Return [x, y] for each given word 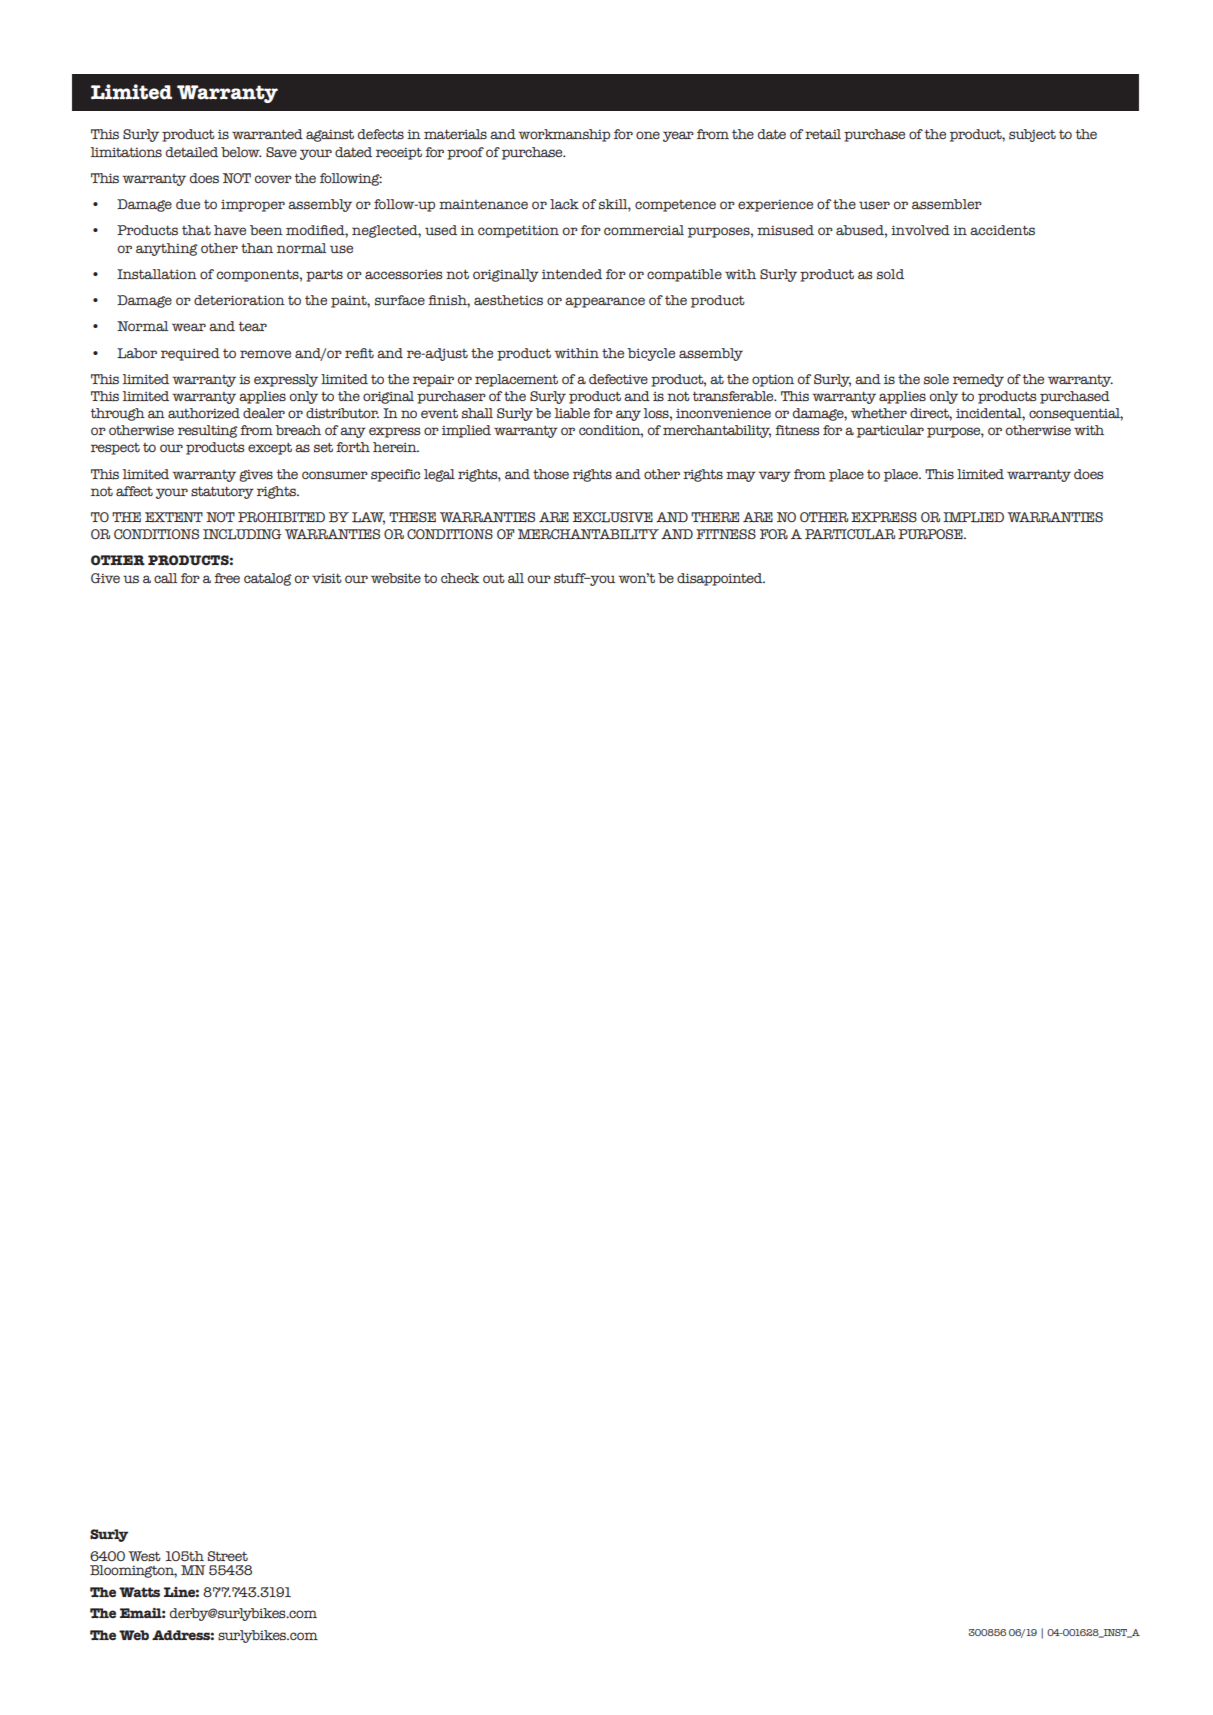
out [494, 578]
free [227, 578]
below [241, 152]
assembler [947, 204]
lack [564, 204]
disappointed [721, 579]
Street [227, 1556]
